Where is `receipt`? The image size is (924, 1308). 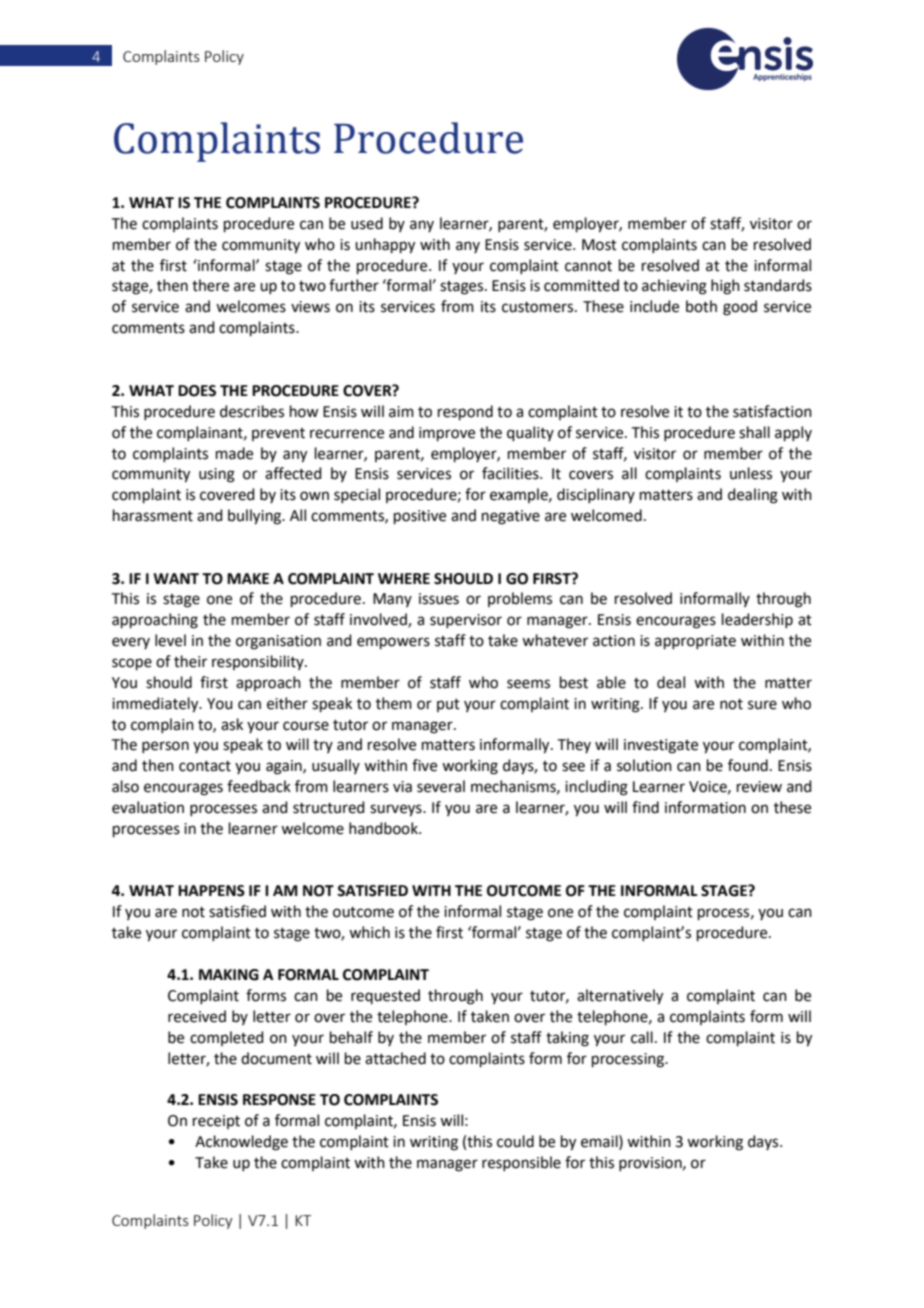 receipt is located at coordinates (216, 1122).
